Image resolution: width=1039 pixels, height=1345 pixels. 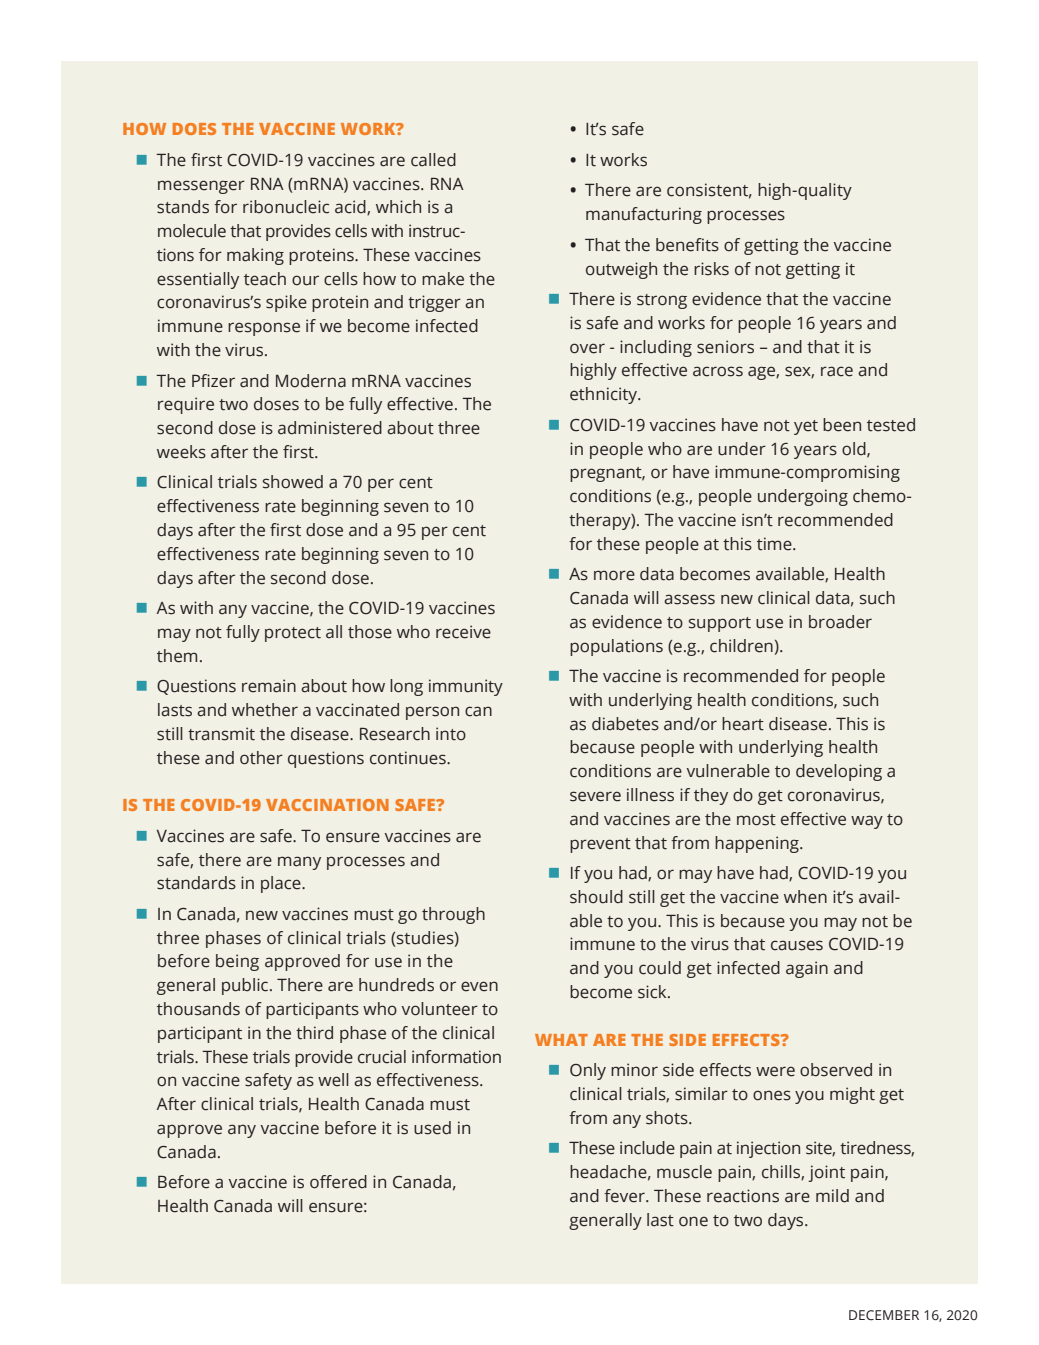 I want to click on benefits, so click(x=687, y=245).
